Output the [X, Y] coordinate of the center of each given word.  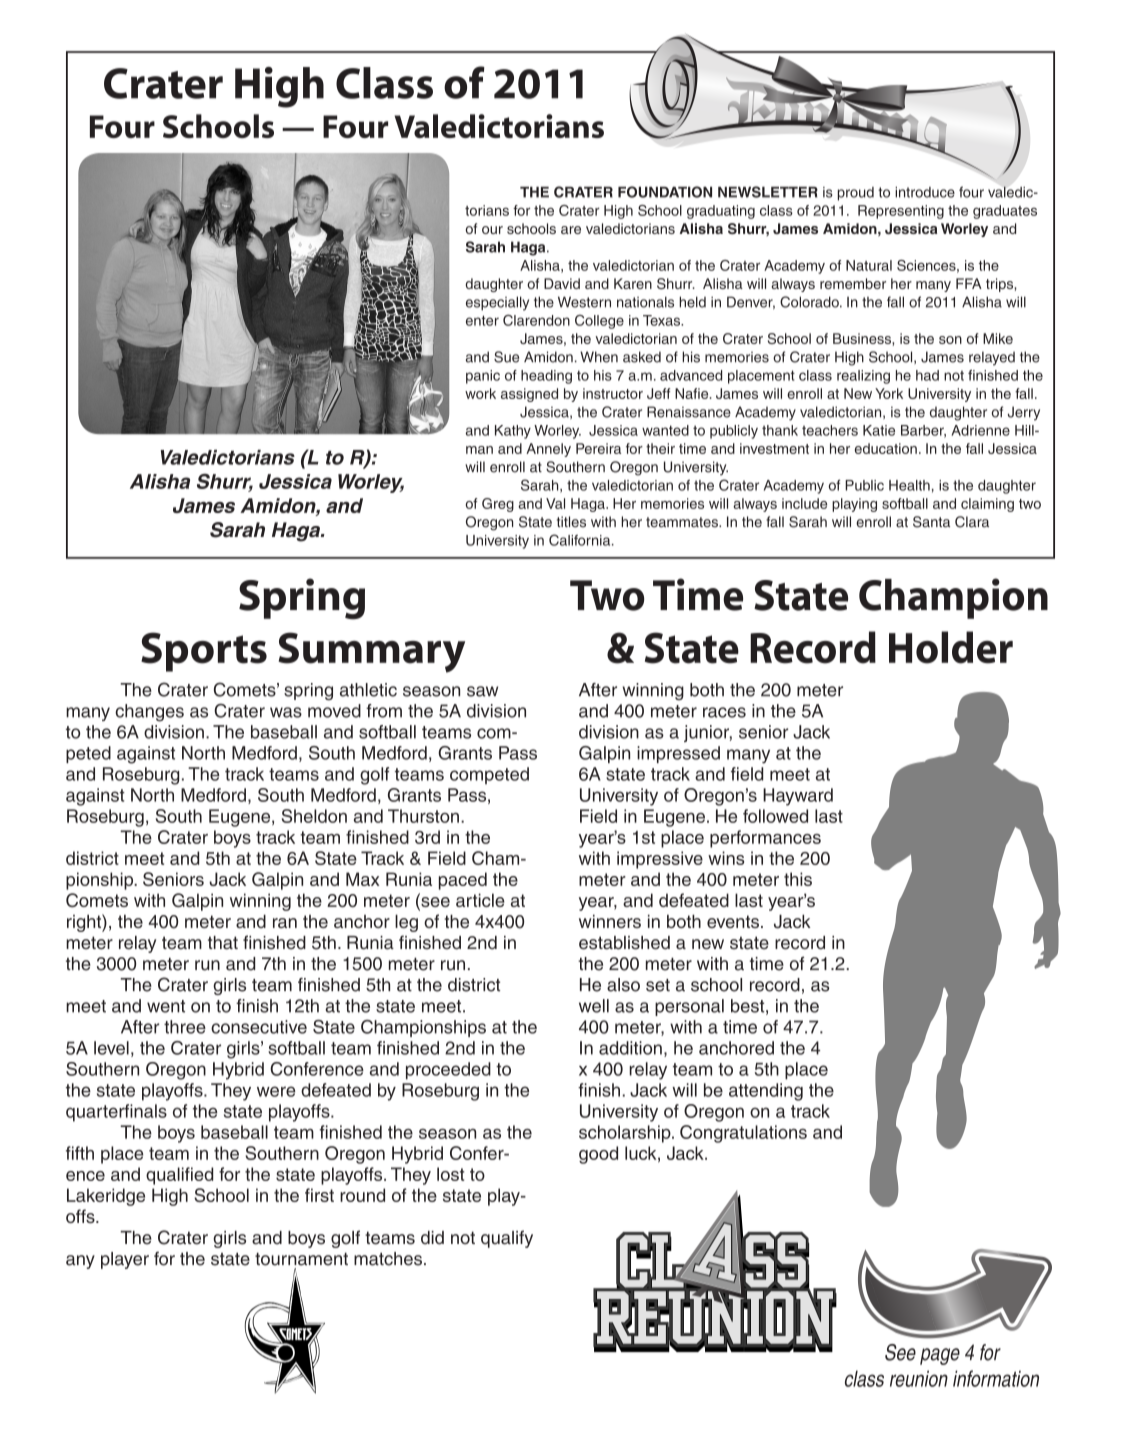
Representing [901, 212]
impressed [678, 754]
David [562, 283]
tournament [301, 1259]
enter [482, 320]
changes [149, 713]
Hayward [798, 797]
